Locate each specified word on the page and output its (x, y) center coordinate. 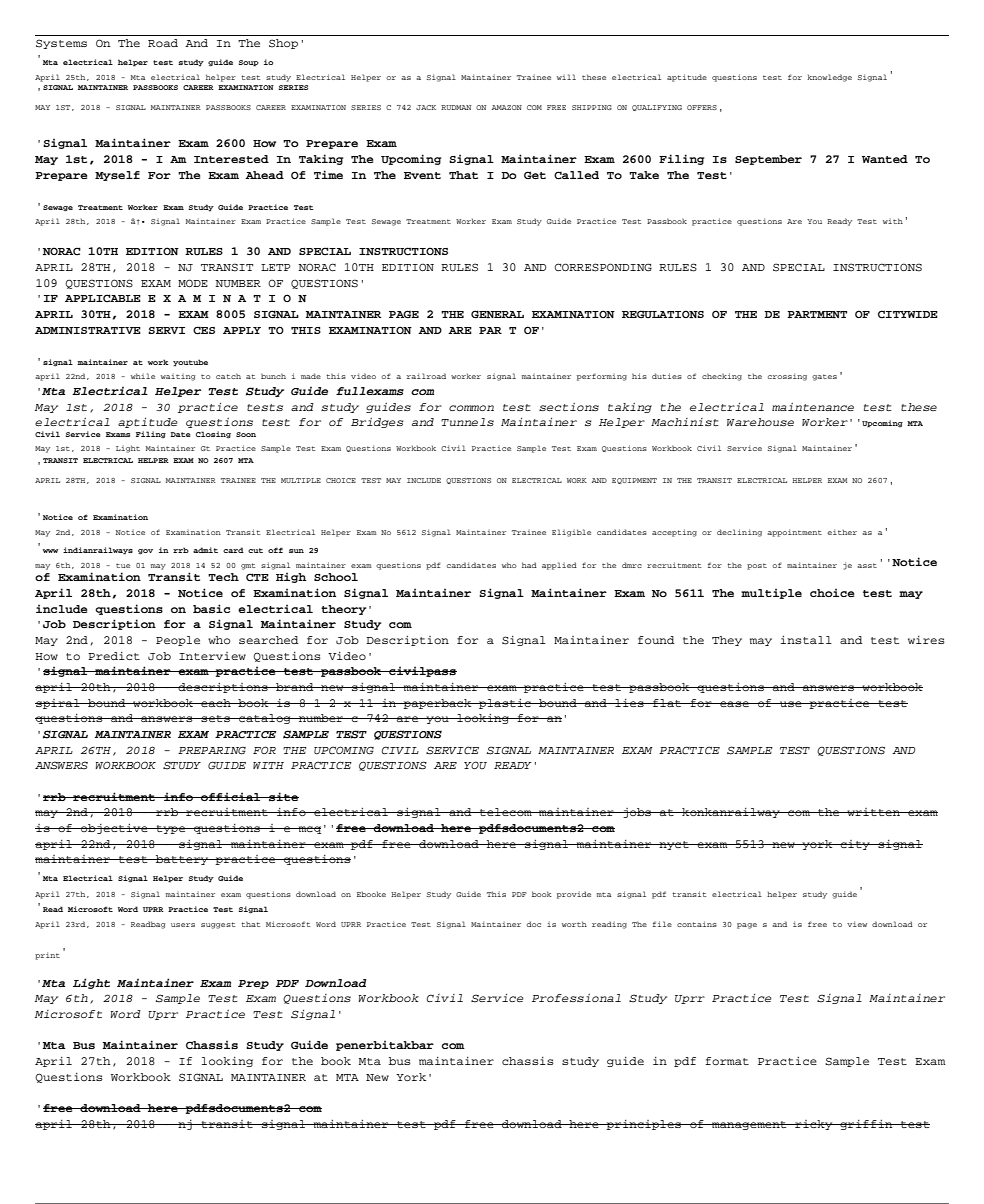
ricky (814, 1125)
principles (644, 1125)
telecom (506, 812)
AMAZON (507, 107)
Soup (249, 63)
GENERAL (497, 314)
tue (123, 565)
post (757, 566)
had (529, 565)
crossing (787, 377)
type (171, 829)
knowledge (829, 78)
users (183, 925)
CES (204, 330)
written (873, 812)
